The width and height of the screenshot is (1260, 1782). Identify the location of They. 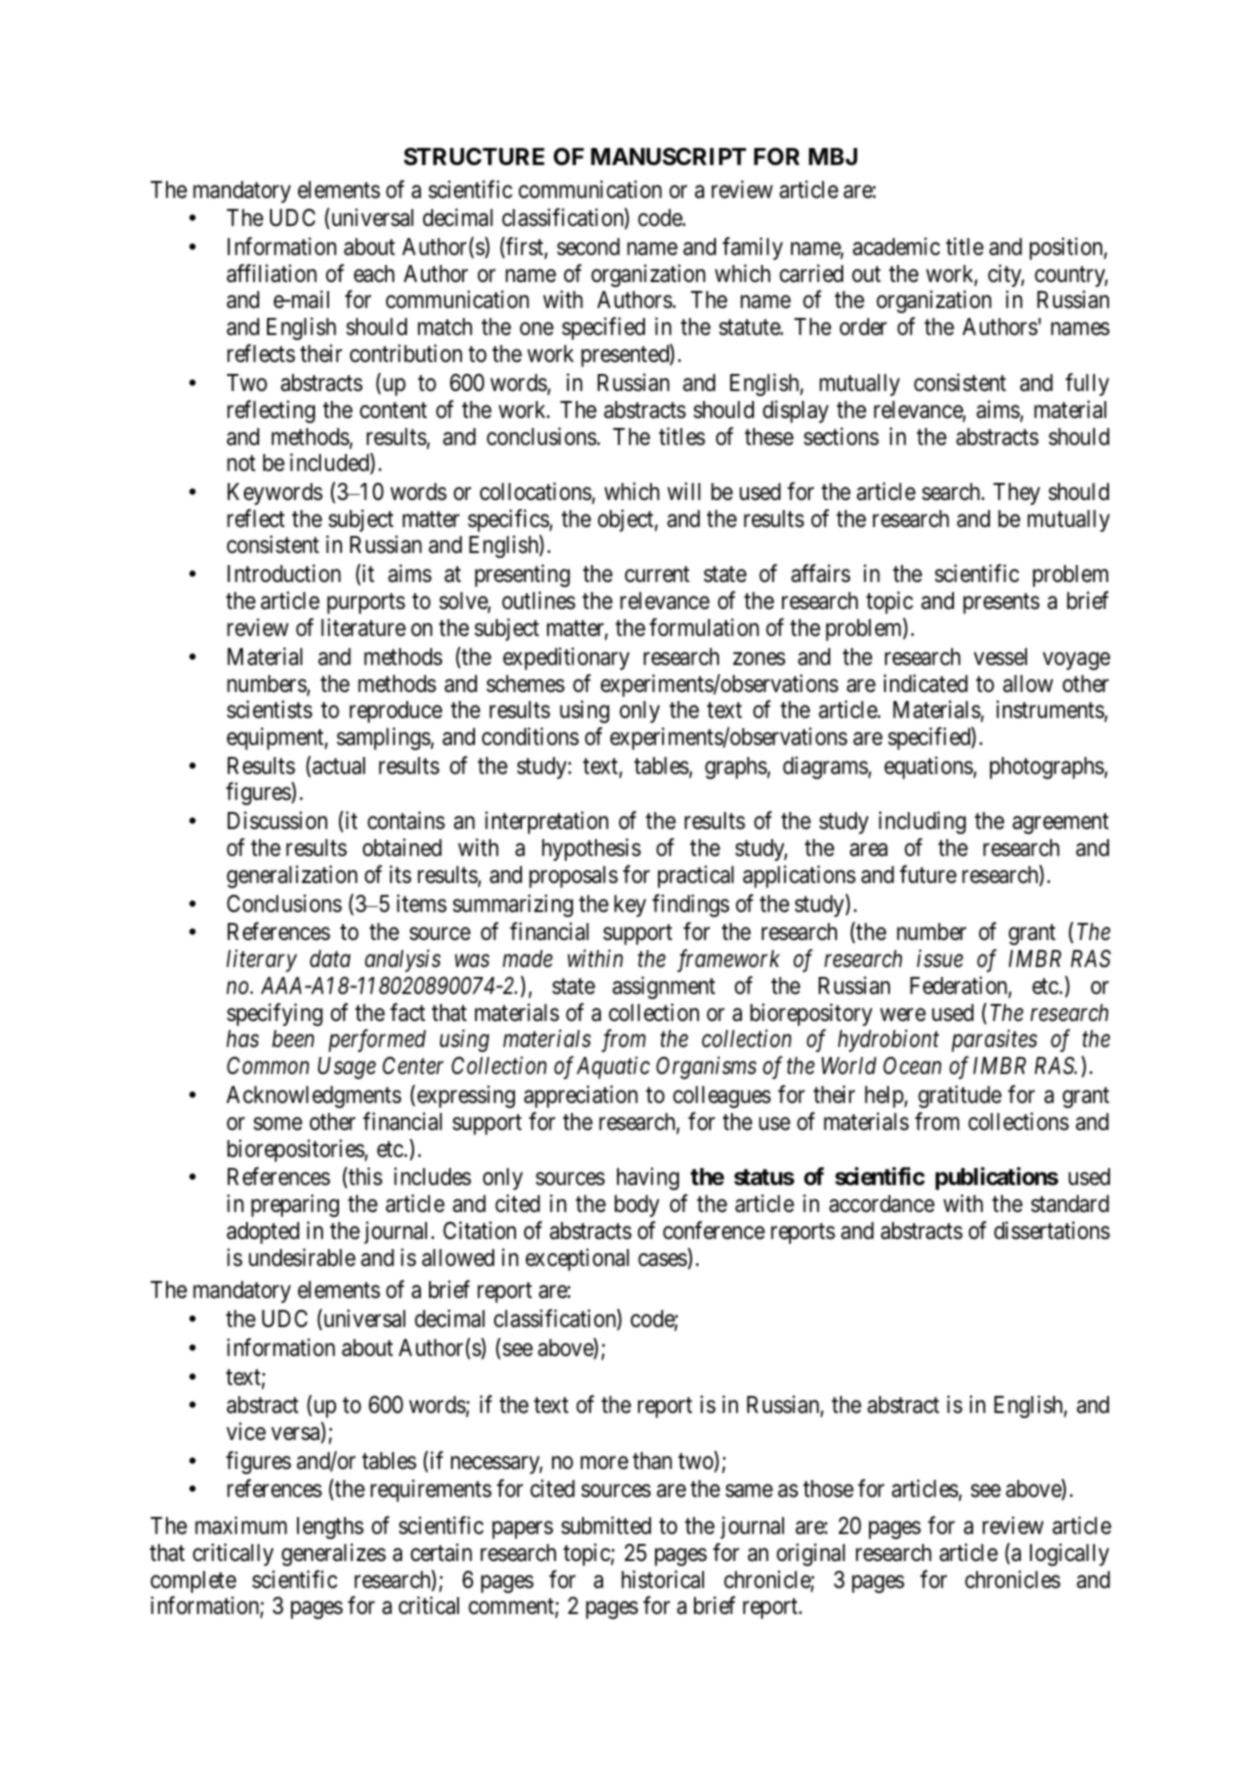
(1016, 494).
